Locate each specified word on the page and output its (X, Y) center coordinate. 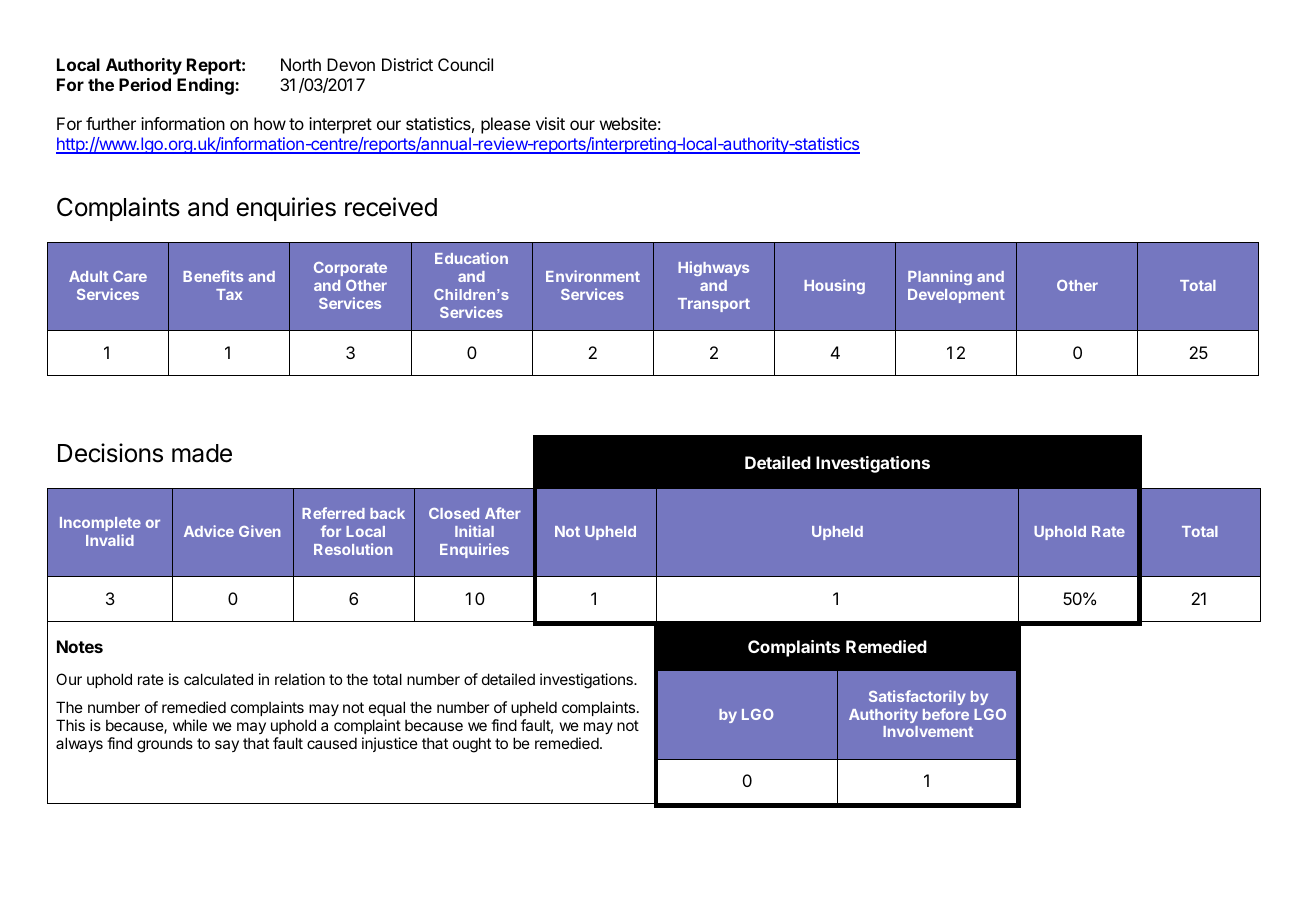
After (503, 513)
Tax (229, 294)
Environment (593, 276)
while (190, 725)
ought (472, 745)
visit (550, 123)
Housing (834, 286)
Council (465, 64)
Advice (209, 531)
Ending (206, 86)
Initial (474, 531)
